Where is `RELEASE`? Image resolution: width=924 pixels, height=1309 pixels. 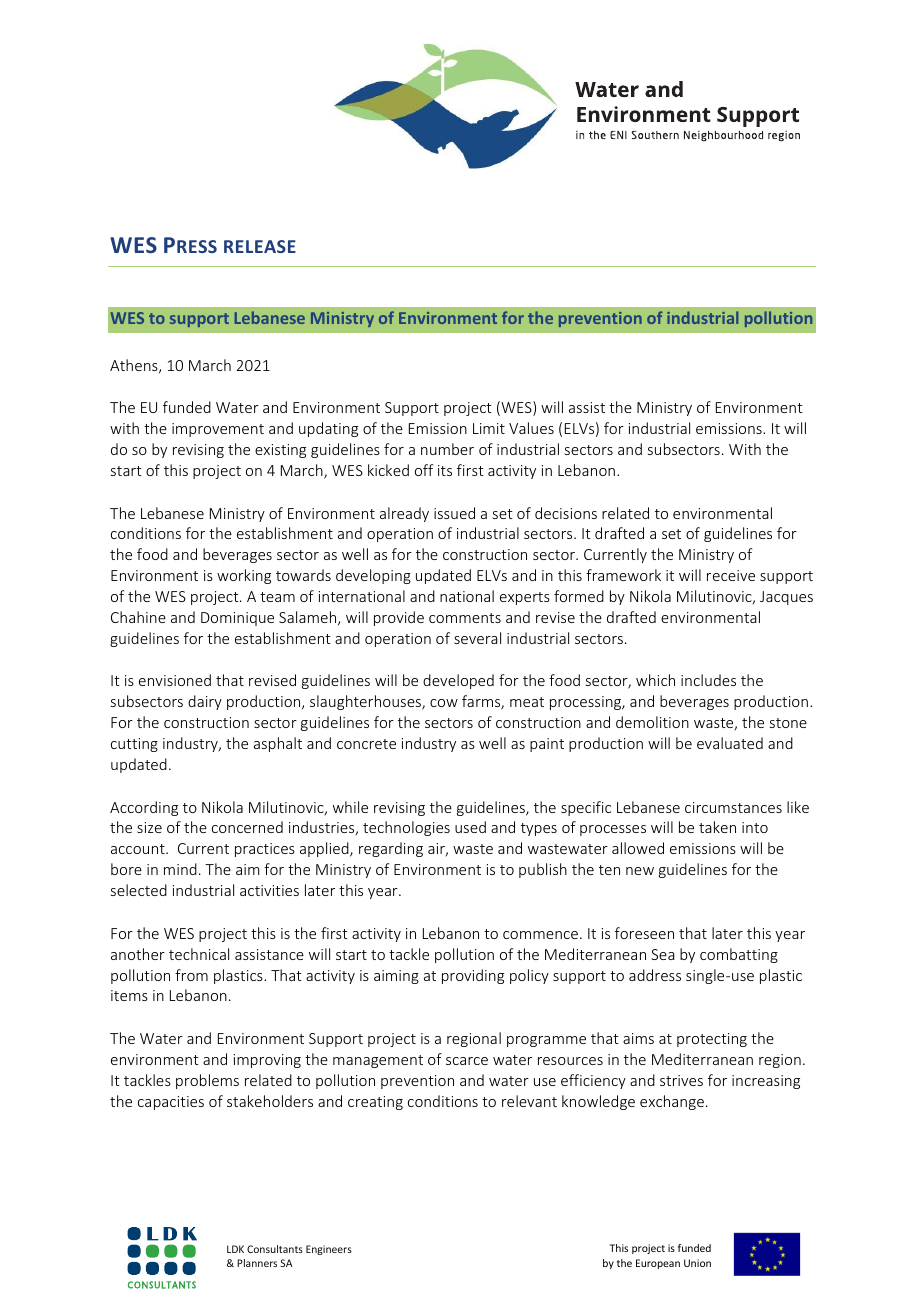 RELEASE is located at coordinates (260, 246).
